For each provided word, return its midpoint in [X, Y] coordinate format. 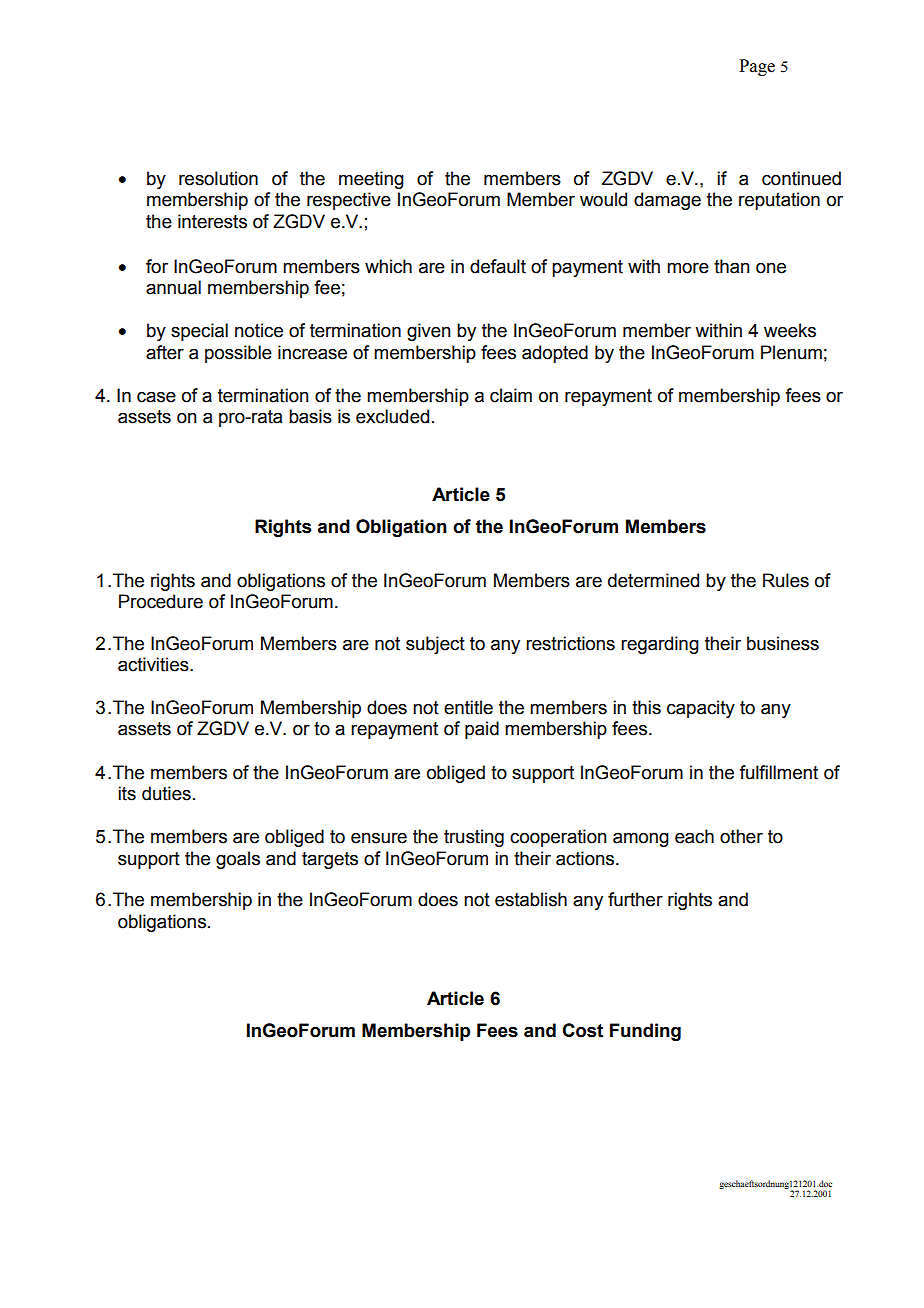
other [741, 836]
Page [757, 67]
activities [154, 664]
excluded [392, 416]
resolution [218, 178]
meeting [371, 180]
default [498, 266]
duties [166, 793]
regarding [660, 645]
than [731, 266]
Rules [786, 580]
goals [238, 860]
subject [435, 645]
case [156, 397]
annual [173, 287]
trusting [474, 838]
